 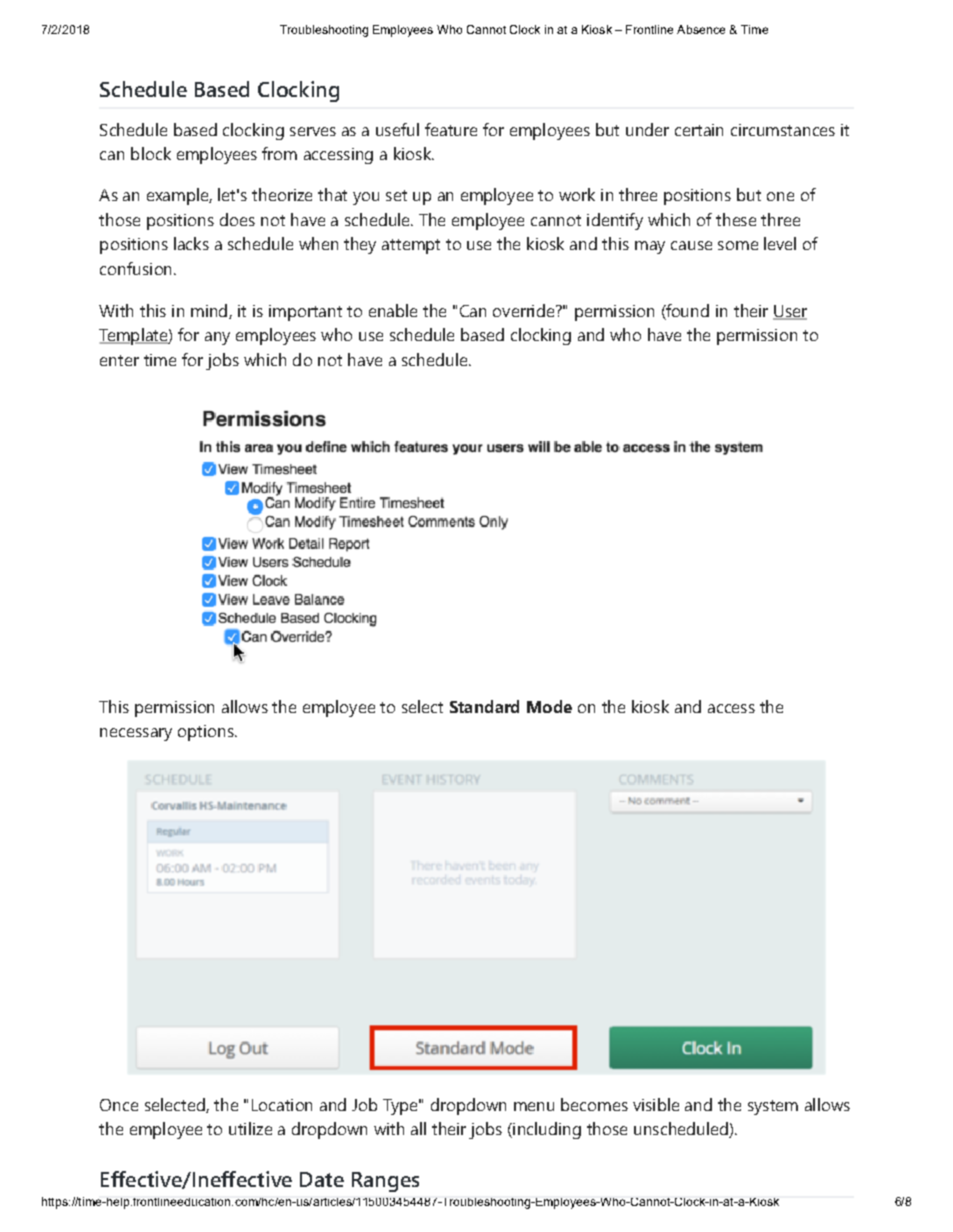 I want to click on Absence, so click(x=701, y=29).
